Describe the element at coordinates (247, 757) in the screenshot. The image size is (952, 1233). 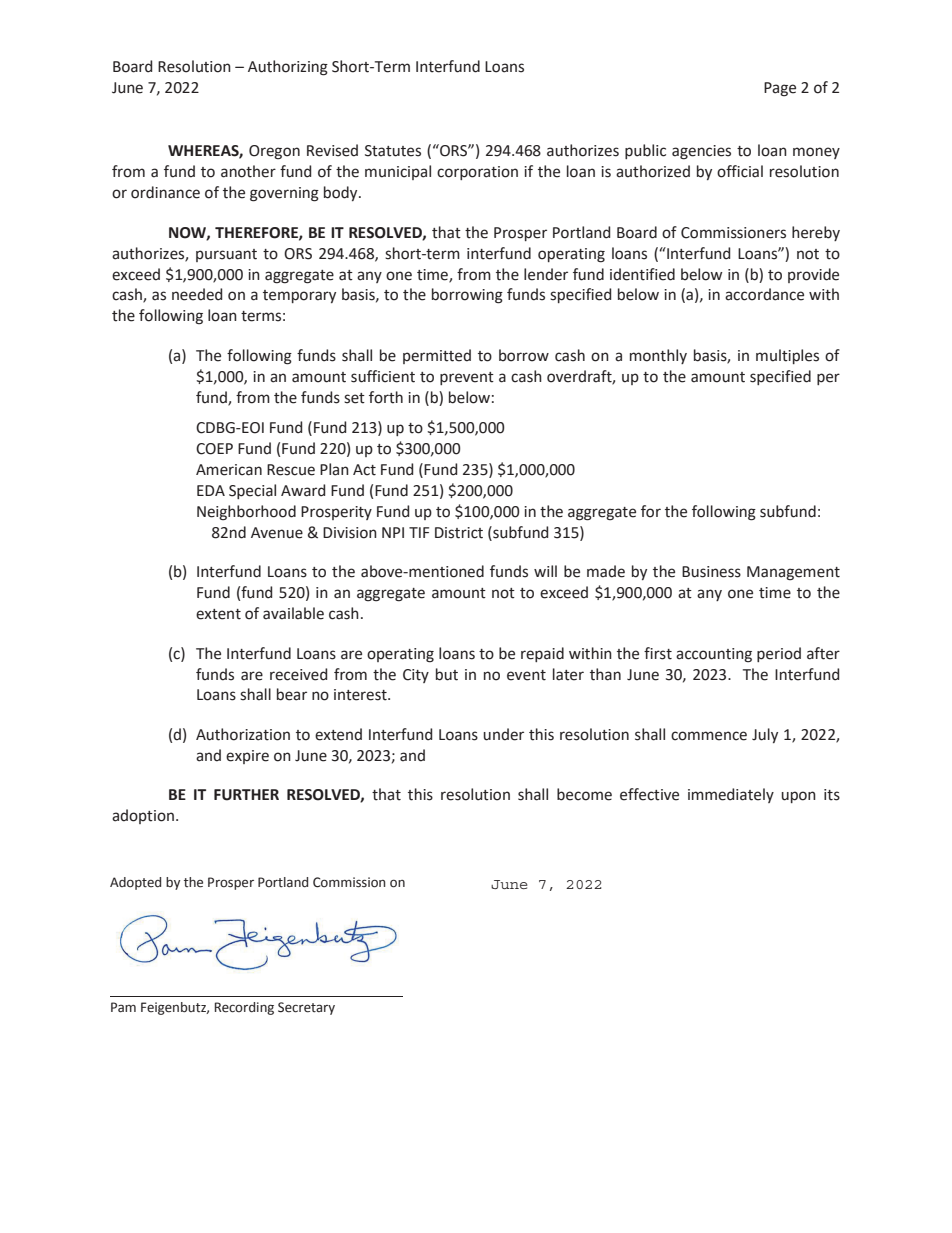
I see `expire` at that location.
